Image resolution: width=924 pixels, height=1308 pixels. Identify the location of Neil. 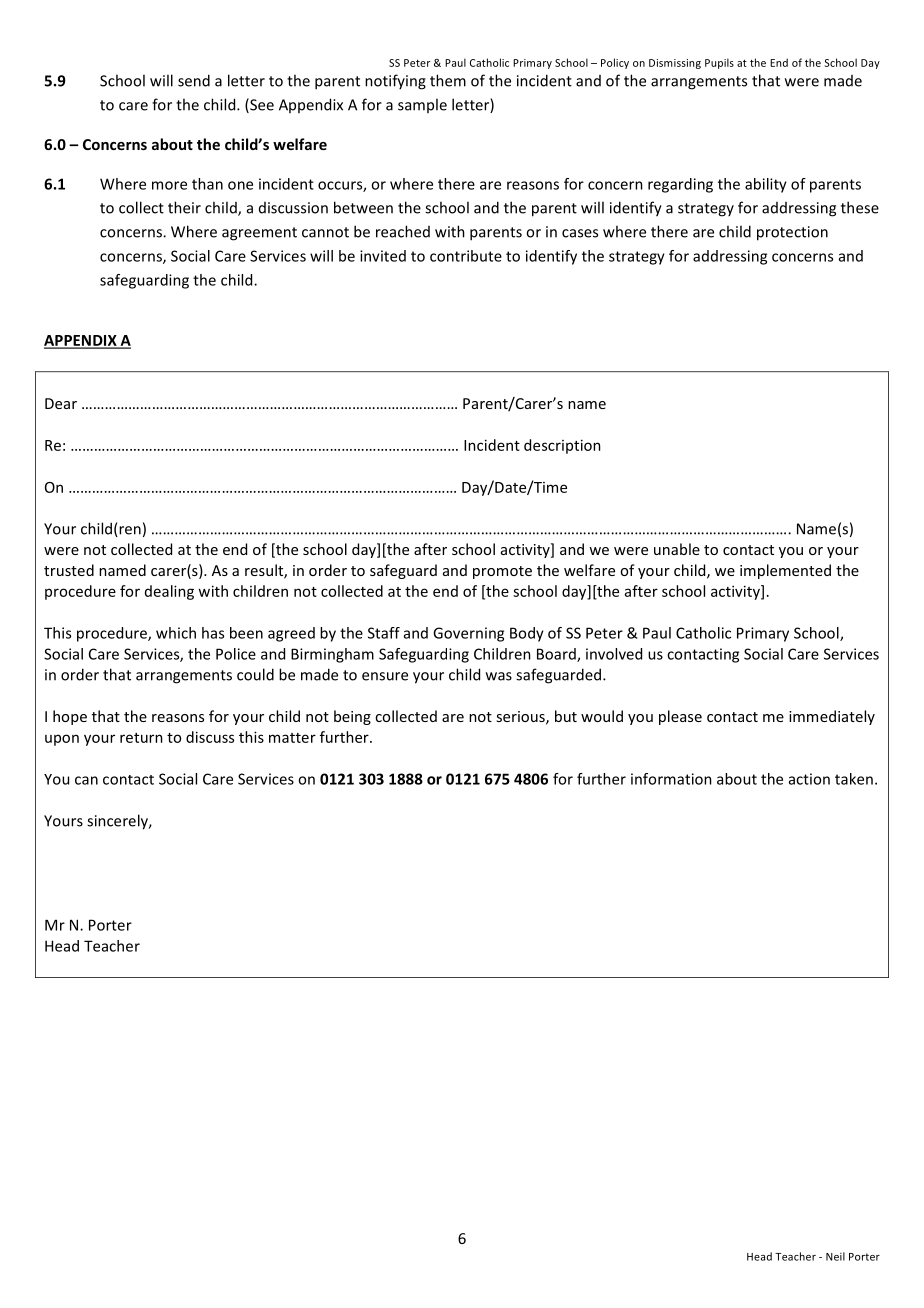
(835, 1256).
